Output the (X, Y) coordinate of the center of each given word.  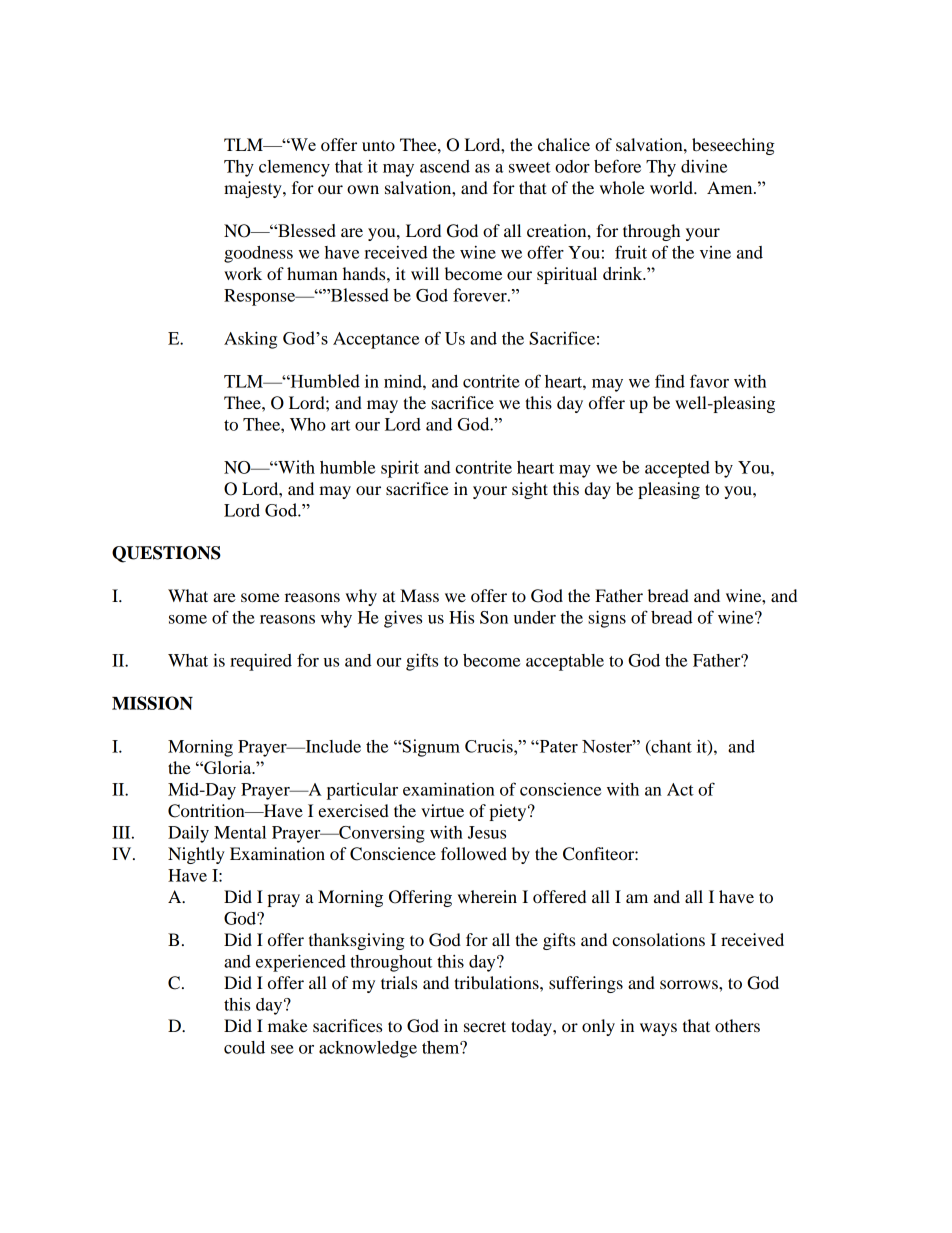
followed (474, 853)
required (261, 662)
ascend (445, 166)
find (670, 381)
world (672, 187)
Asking (250, 340)
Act (680, 789)
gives (403, 619)
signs (607, 619)
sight (530, 490)
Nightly (196, 855)
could (244, 1047)
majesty (254, 189)
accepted (677, 469)
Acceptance (376, 340)
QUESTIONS (166, 554)
